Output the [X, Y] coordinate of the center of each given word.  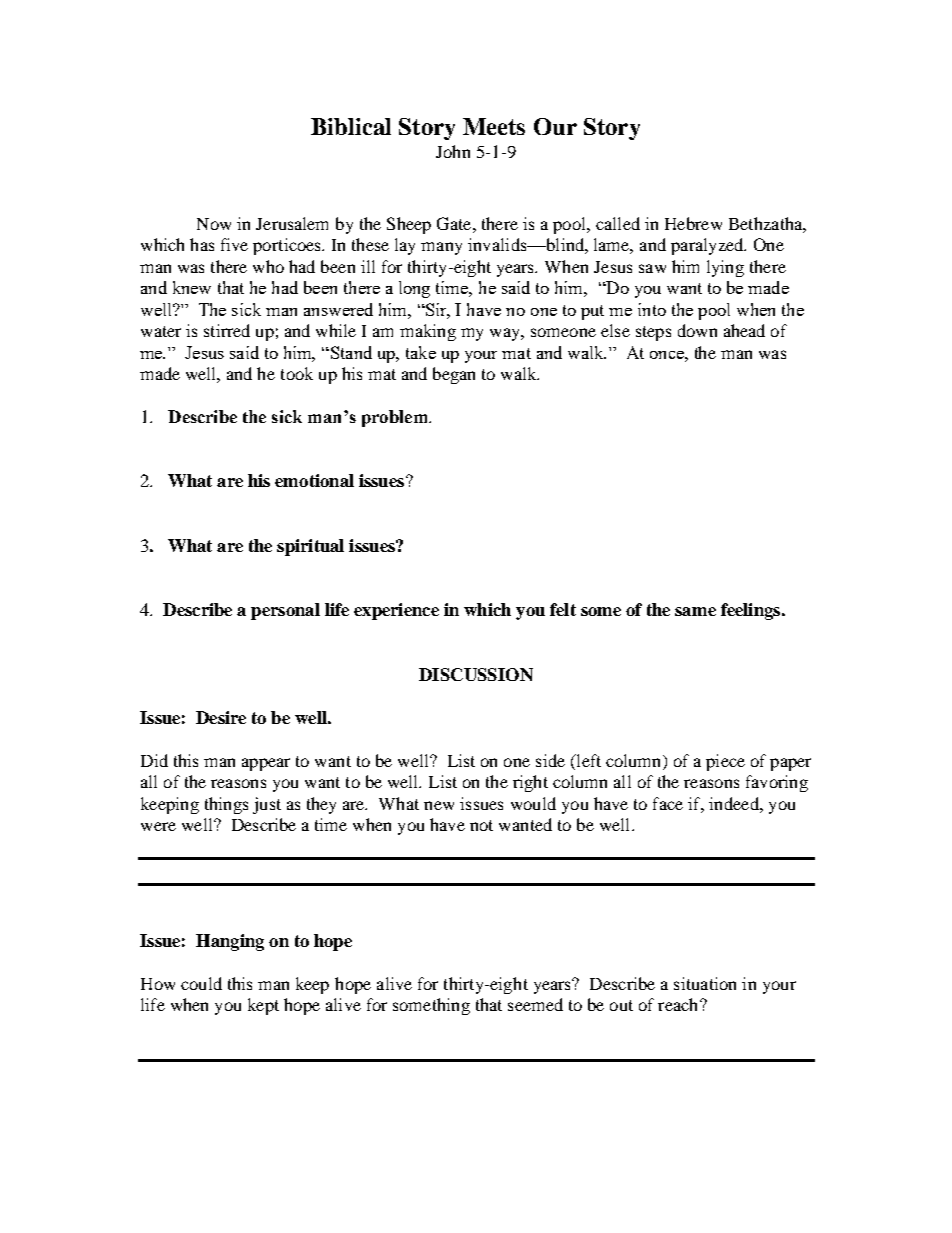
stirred [227, 330]
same [695, 611]
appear [266, 764]
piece [725, 762]
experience [396, 611]
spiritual [310, 547]
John [453, 151]
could [201, 983]
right [530, 783]
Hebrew [693, 223]
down [697, 330]
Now [214, 224]
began [454, 375]
